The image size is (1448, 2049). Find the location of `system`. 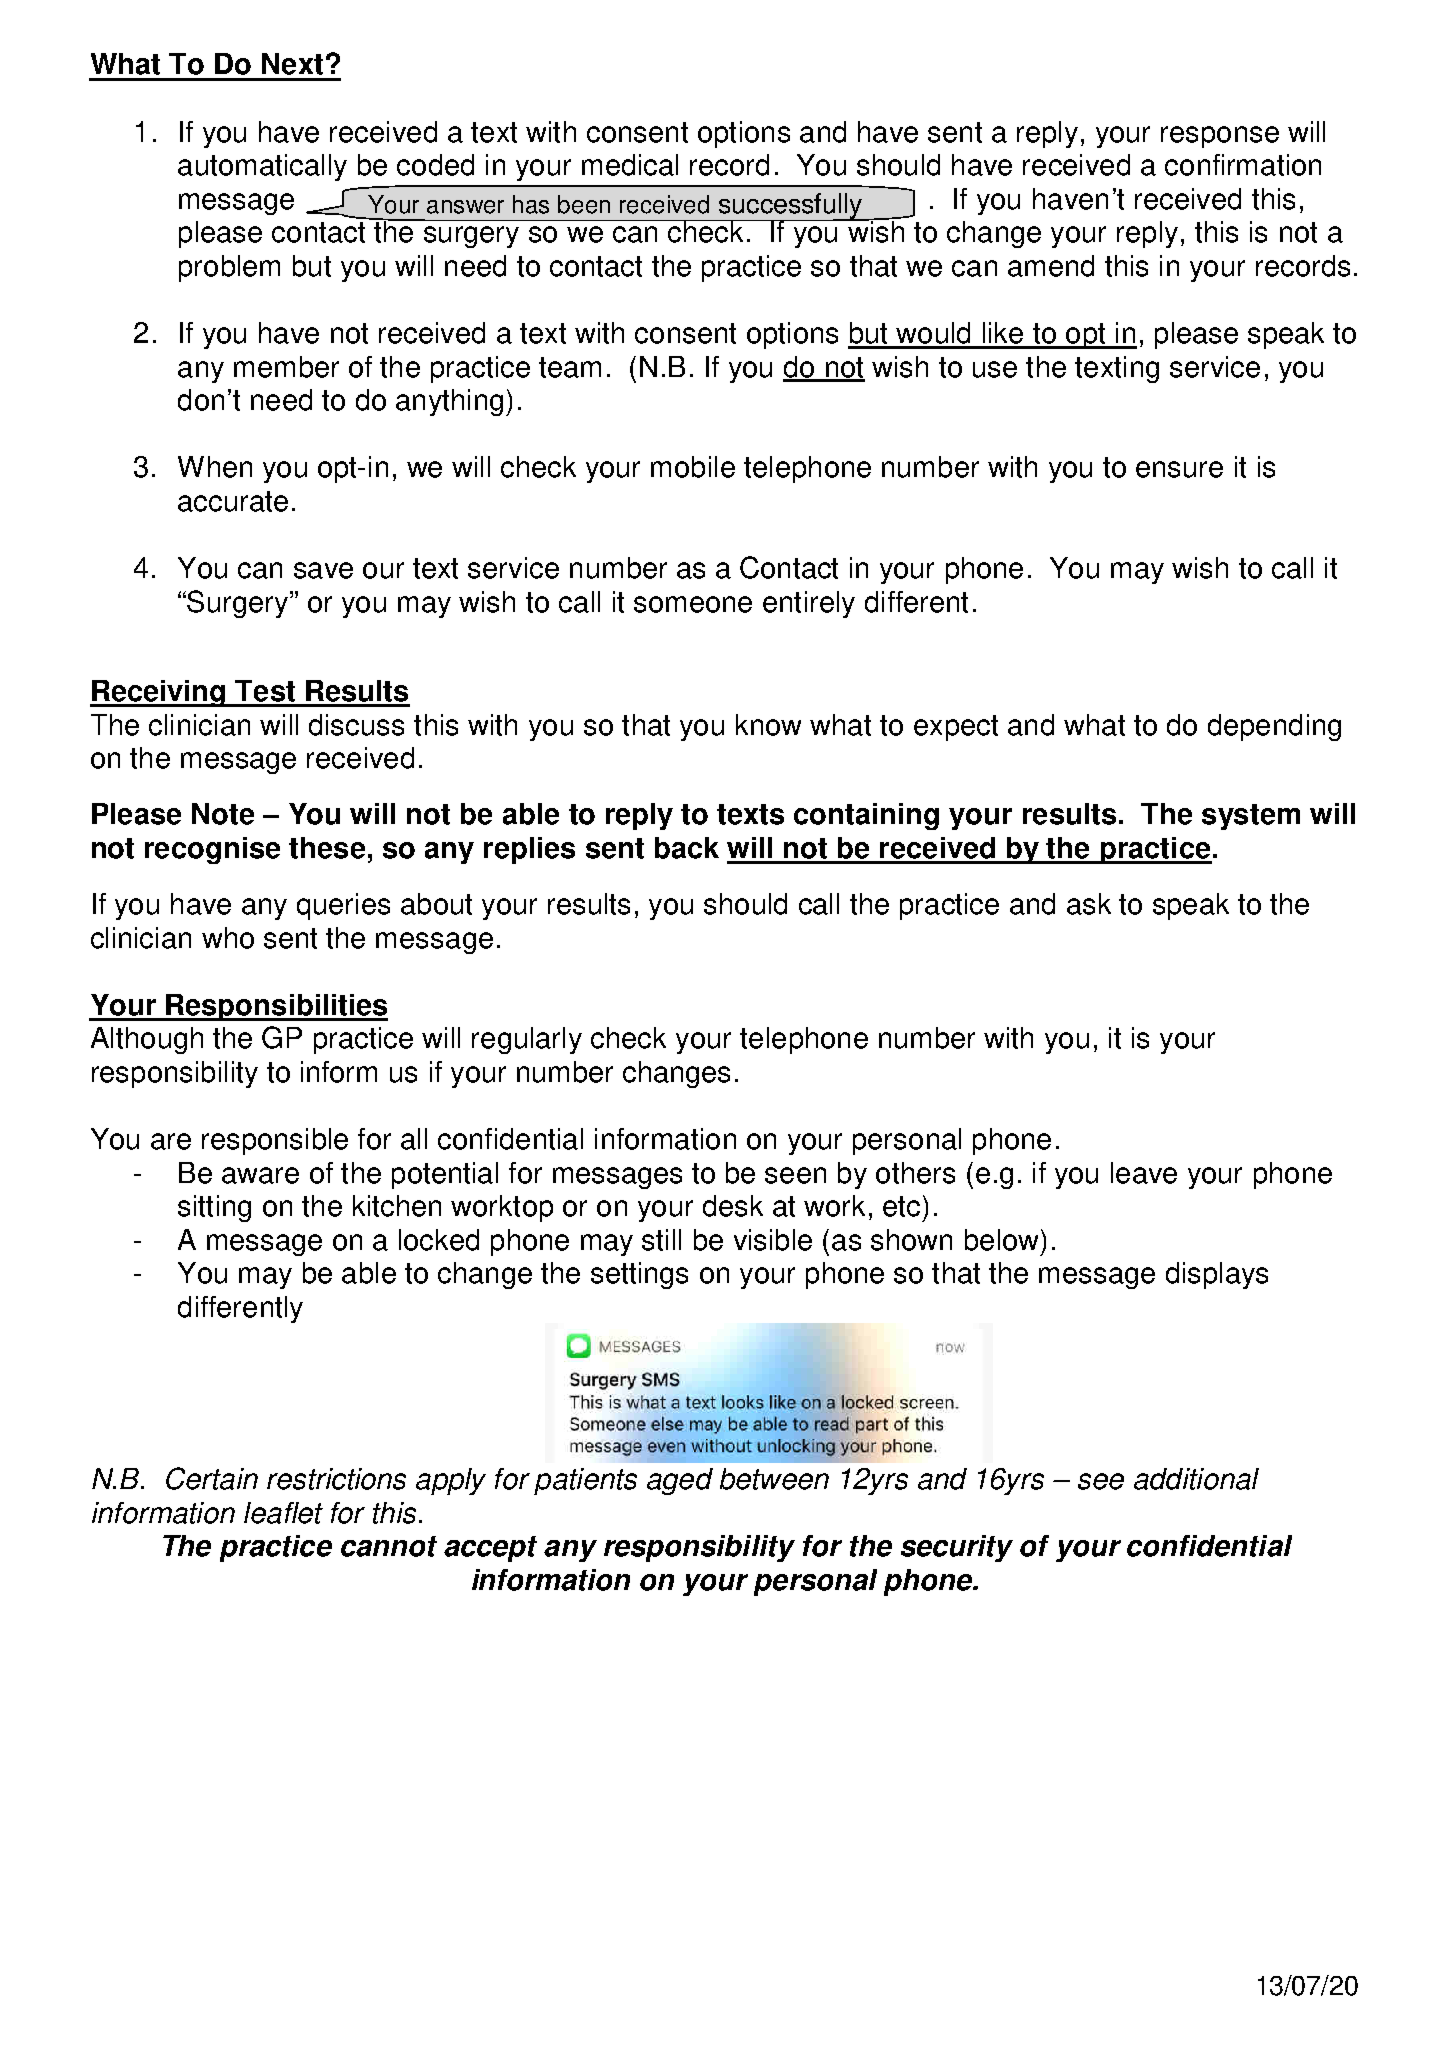

system is located at coordinates (1251, 817).
